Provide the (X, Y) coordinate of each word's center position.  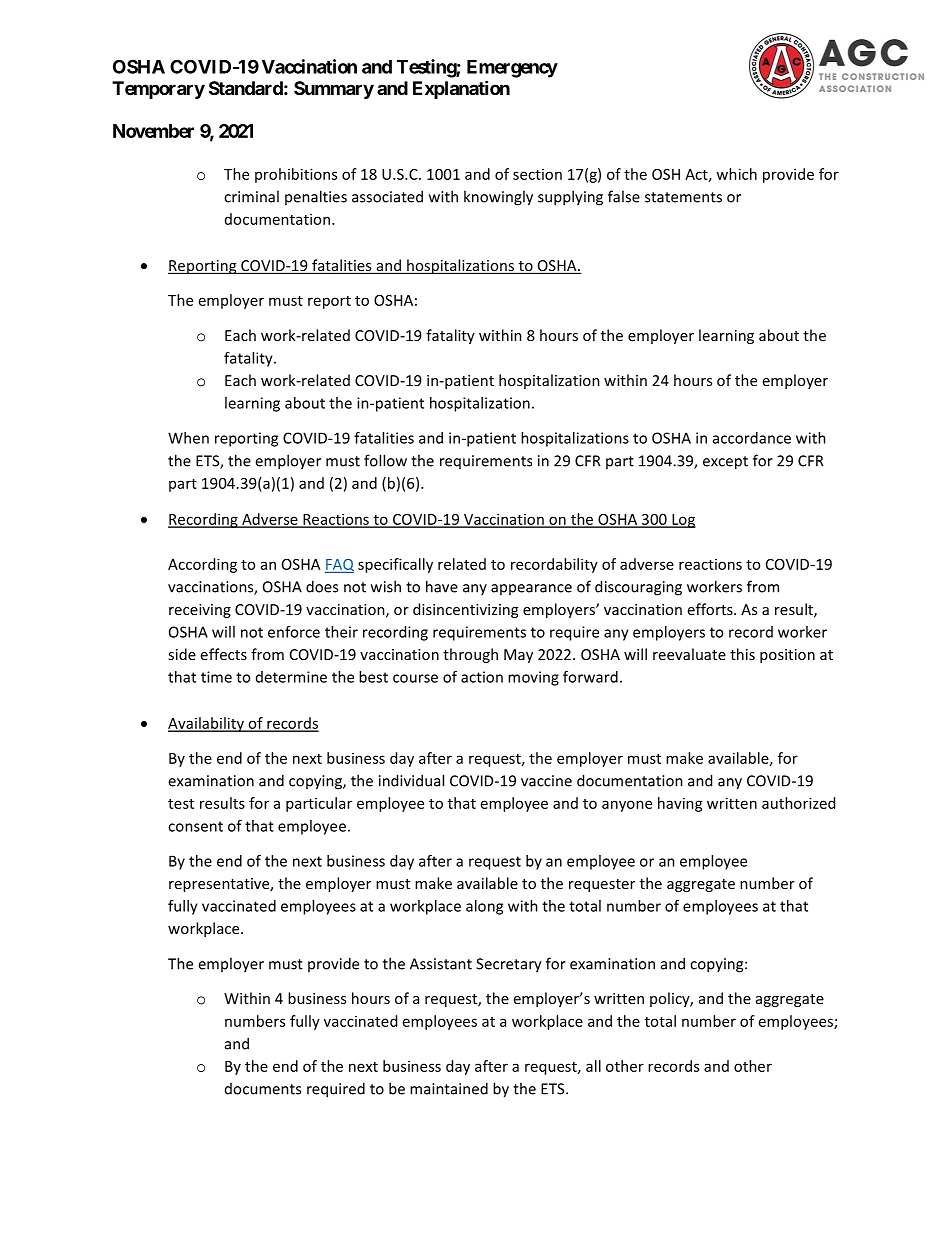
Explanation (461, 89)
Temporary (158, 90)
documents (263, 1089)
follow (385, 460)
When (188, 438)
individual (411, 780)
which (736, 174)
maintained (449, 1088)
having (680, 804)
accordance (752, 438)
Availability (207, 724)
